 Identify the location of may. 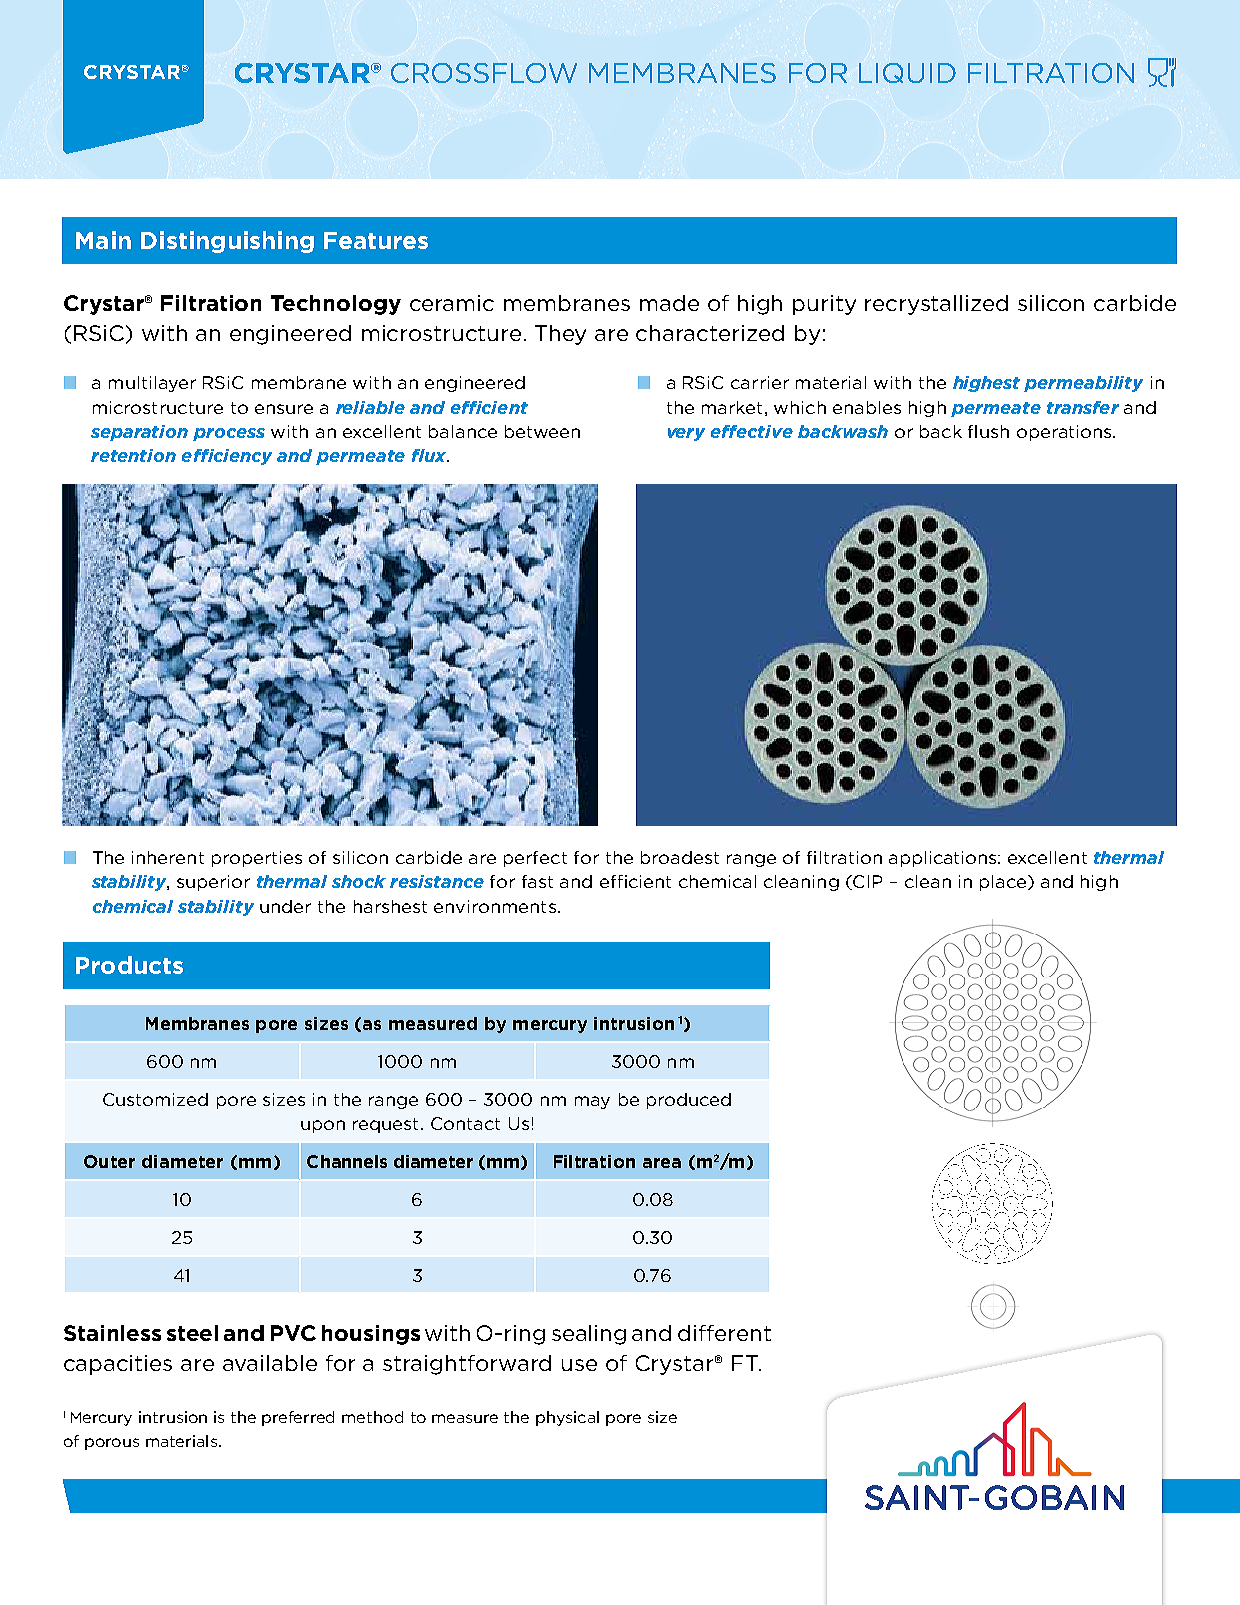
(592, 1102).
